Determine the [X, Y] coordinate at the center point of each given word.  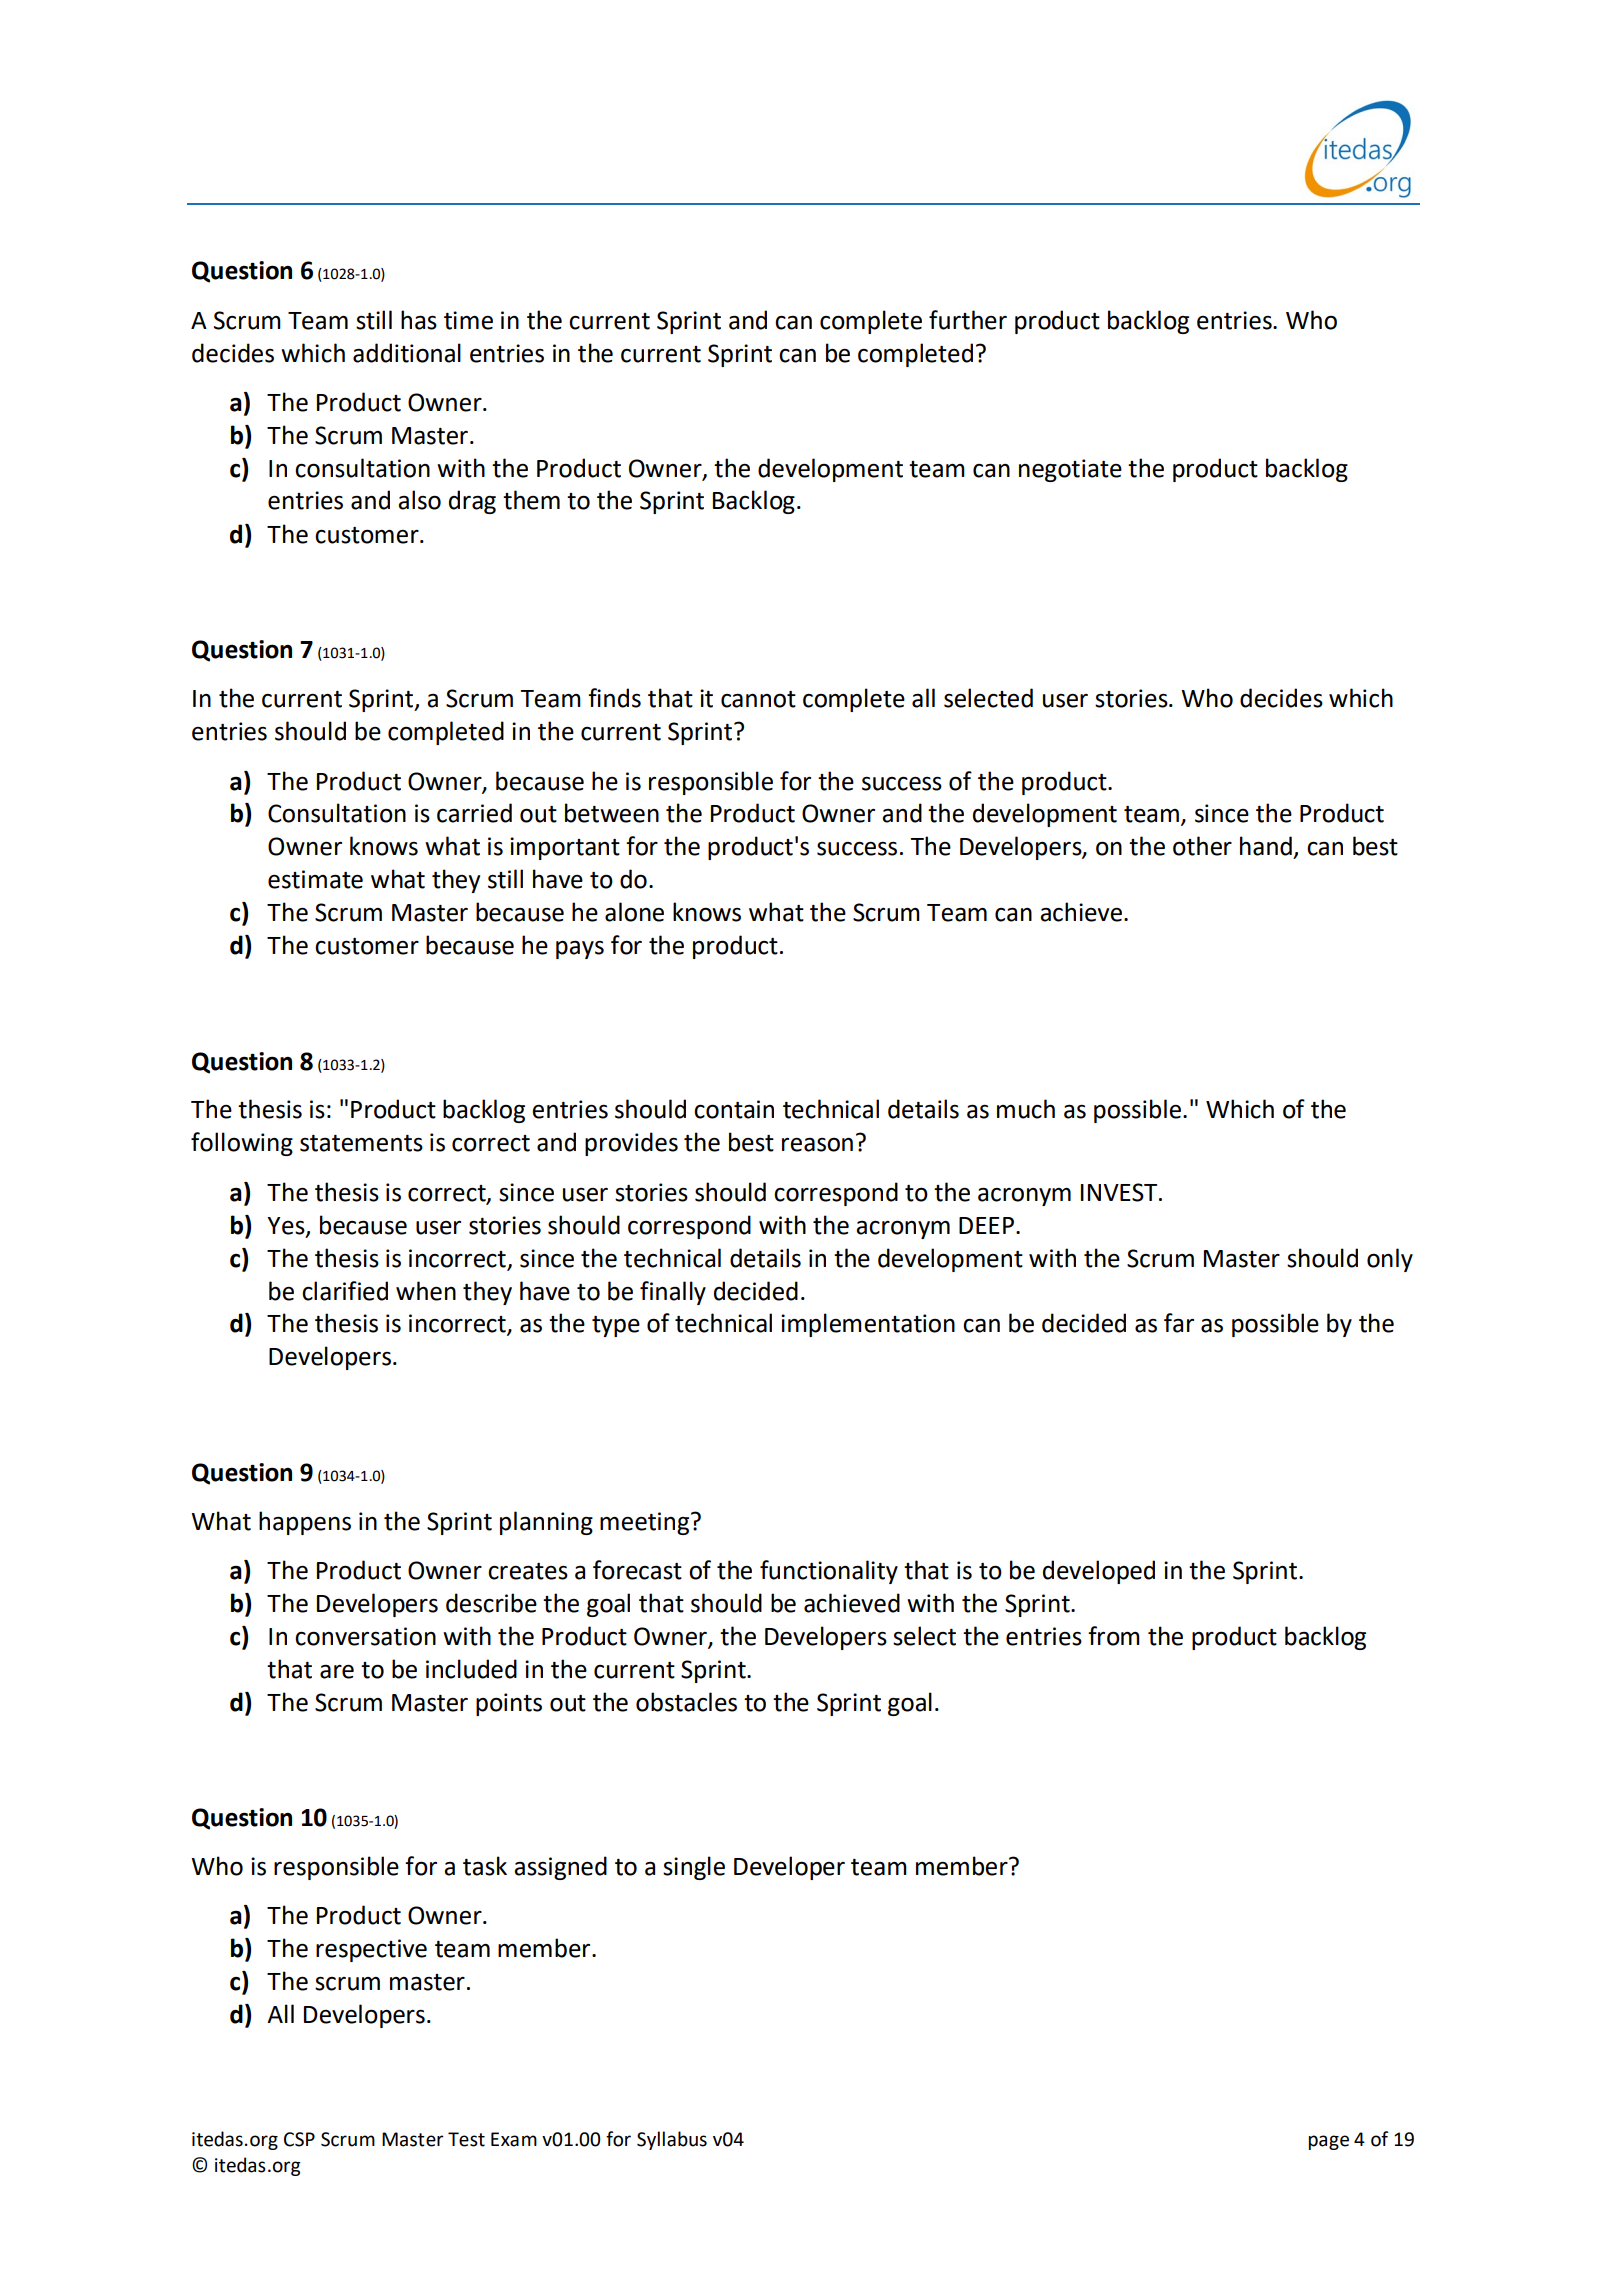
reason [817, 1145]
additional [407, 353]
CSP [299, 2139]
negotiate [1070, 470]
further [968, 320]
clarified [345, 1291]
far [1179, 1323]
